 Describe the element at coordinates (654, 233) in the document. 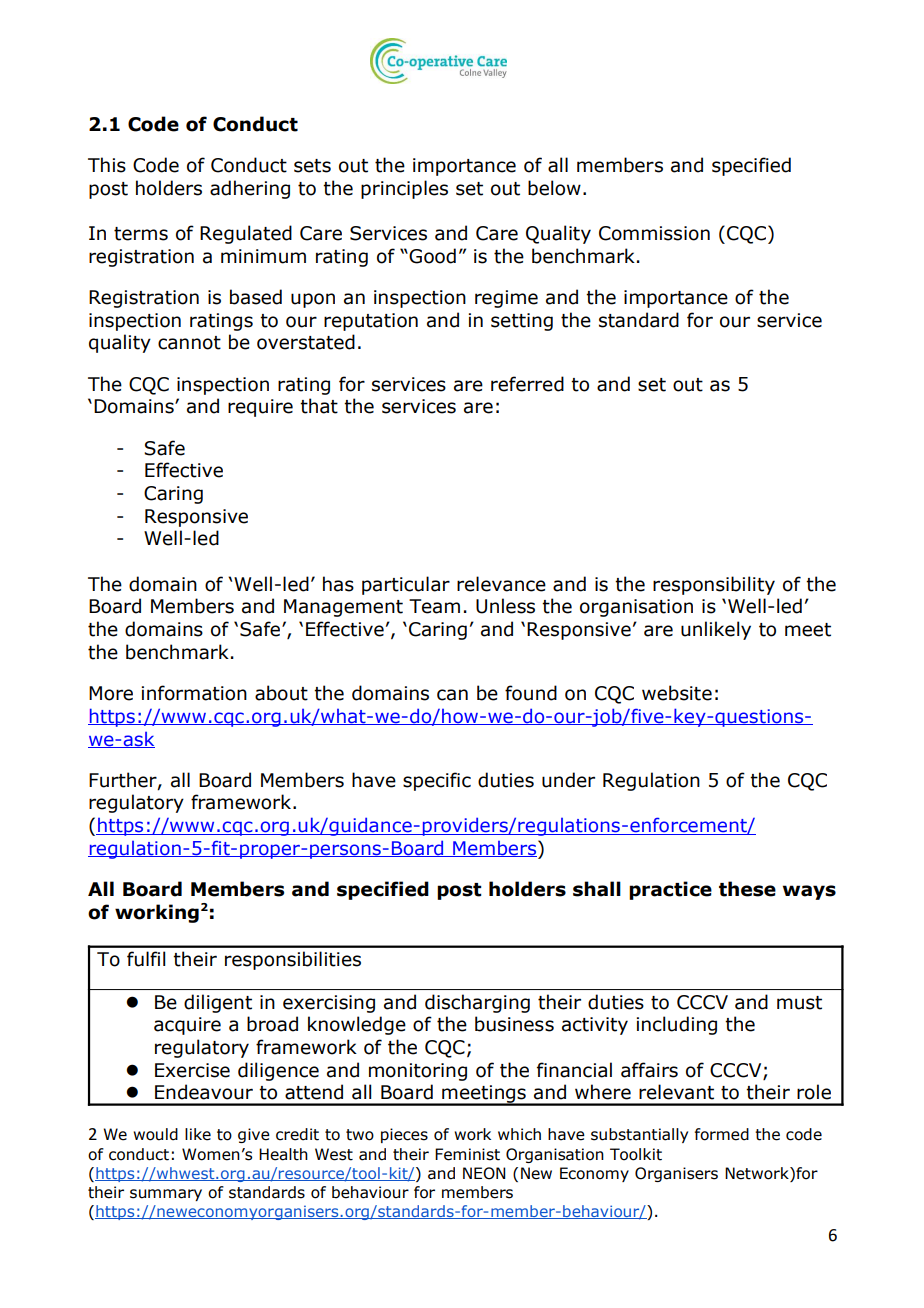

I see `Commission` at that location.
